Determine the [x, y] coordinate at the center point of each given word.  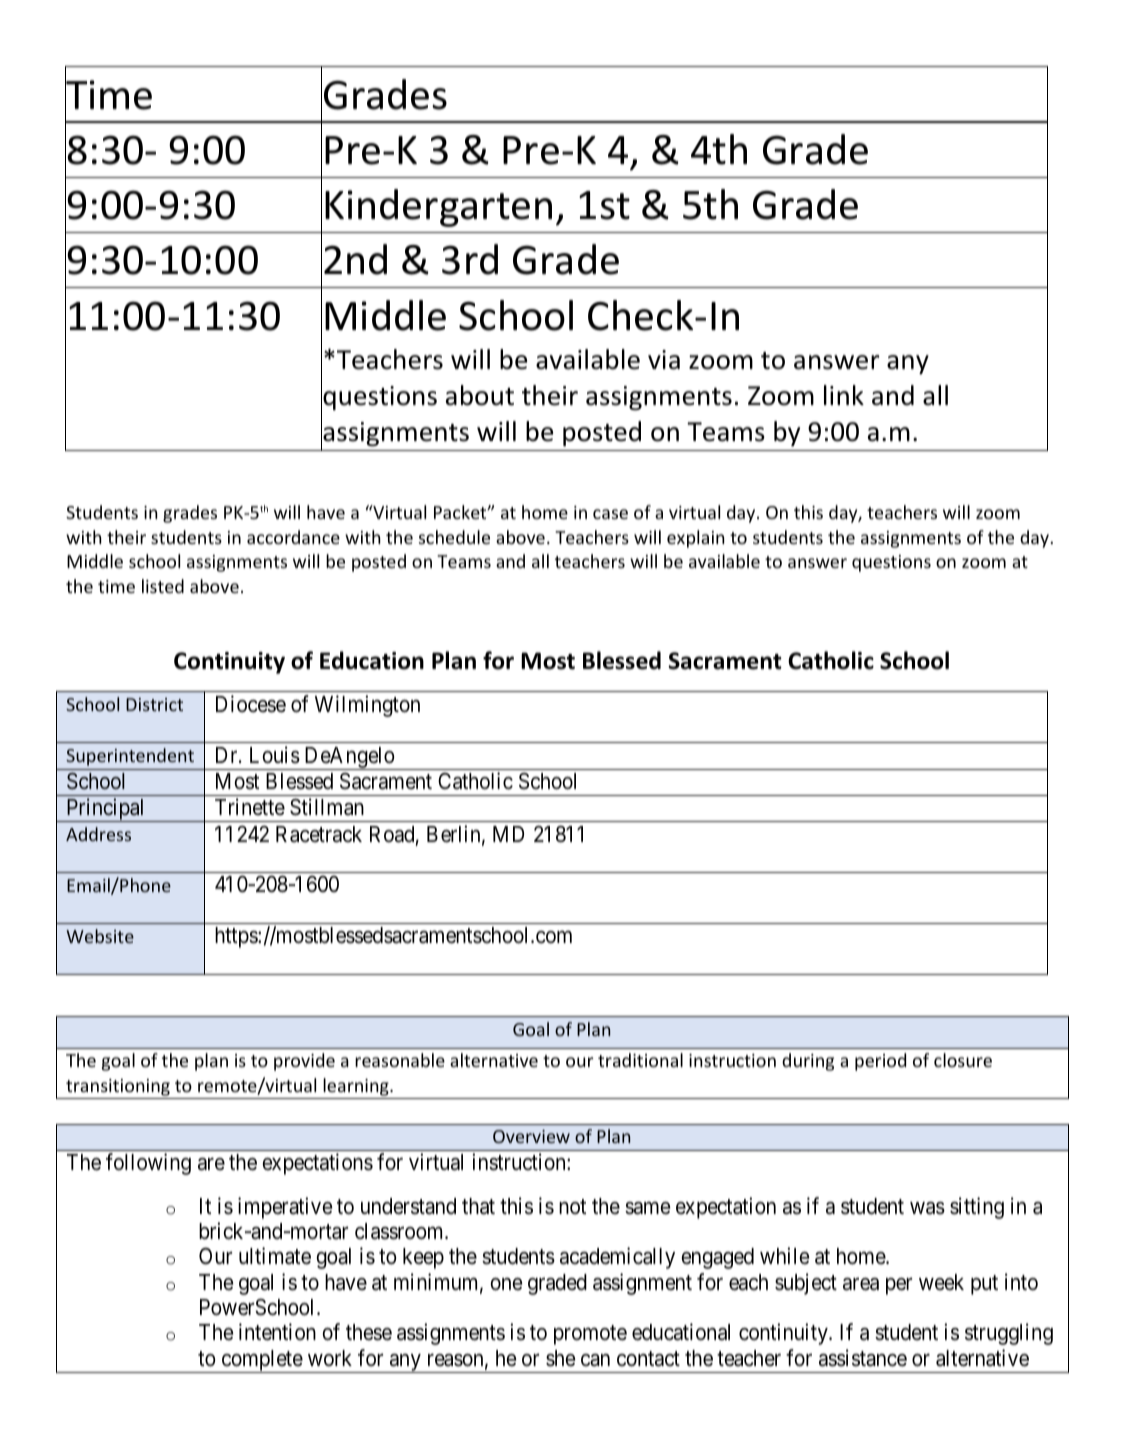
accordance [293, 537]
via [664, 360]
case [610, 514]
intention [277, 1332]
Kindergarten [438, 208]
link [844, 395]
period [880, 1062]
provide [304, 1062]
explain [695, 539]
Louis [275, 755]
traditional [640, 1060]
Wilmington [367, 706]
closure [963, 1060]
